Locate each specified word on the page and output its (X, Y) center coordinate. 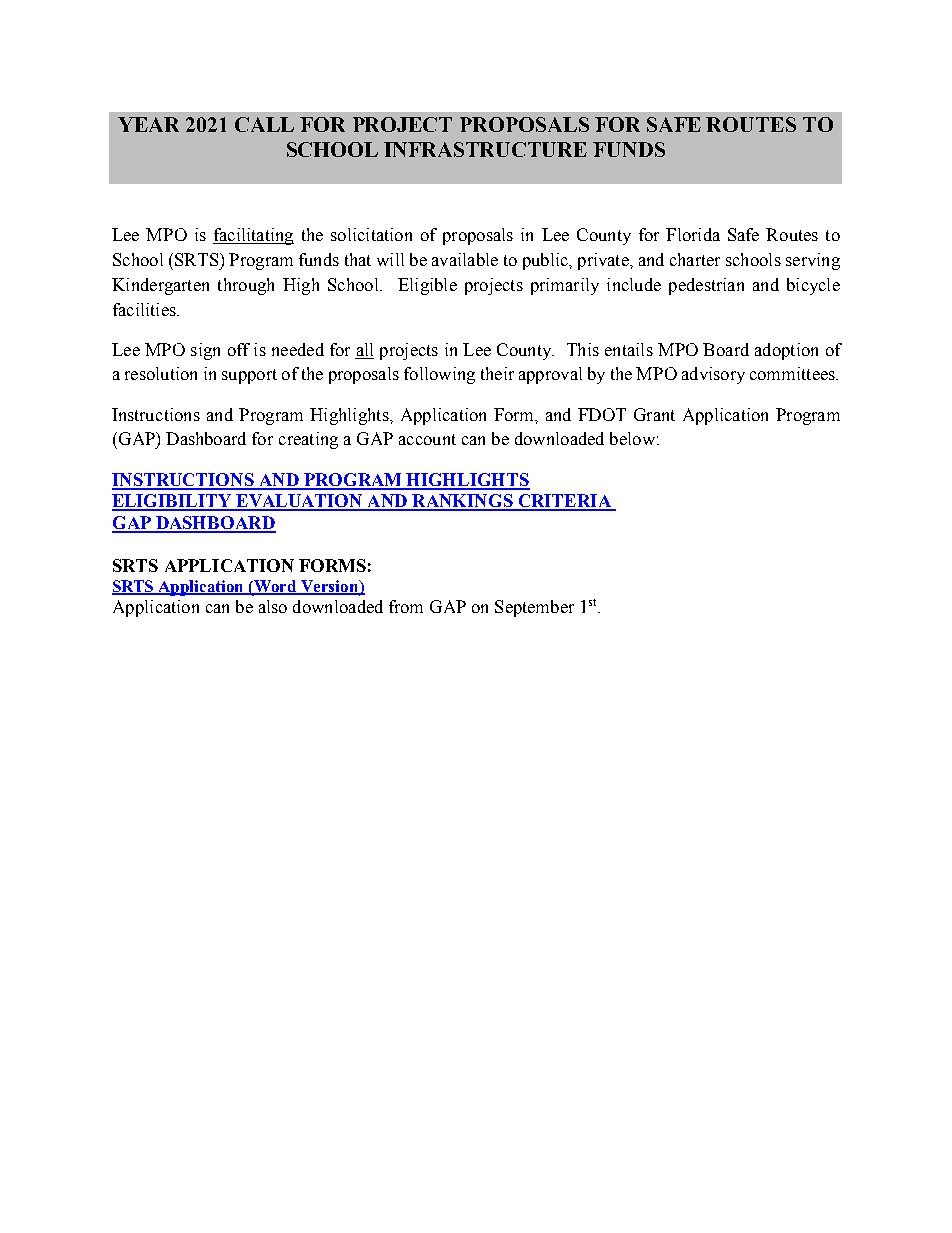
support (249, 376)
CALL (264, 124)
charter (695, 259)
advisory (713, 375)
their (497, 373)
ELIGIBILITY (173, 502)
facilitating (253, 236)
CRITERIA (564, 502)
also (273, 606)
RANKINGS (462, 502)
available (465, 259)
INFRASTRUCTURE (485, 149)
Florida (693, 234)
